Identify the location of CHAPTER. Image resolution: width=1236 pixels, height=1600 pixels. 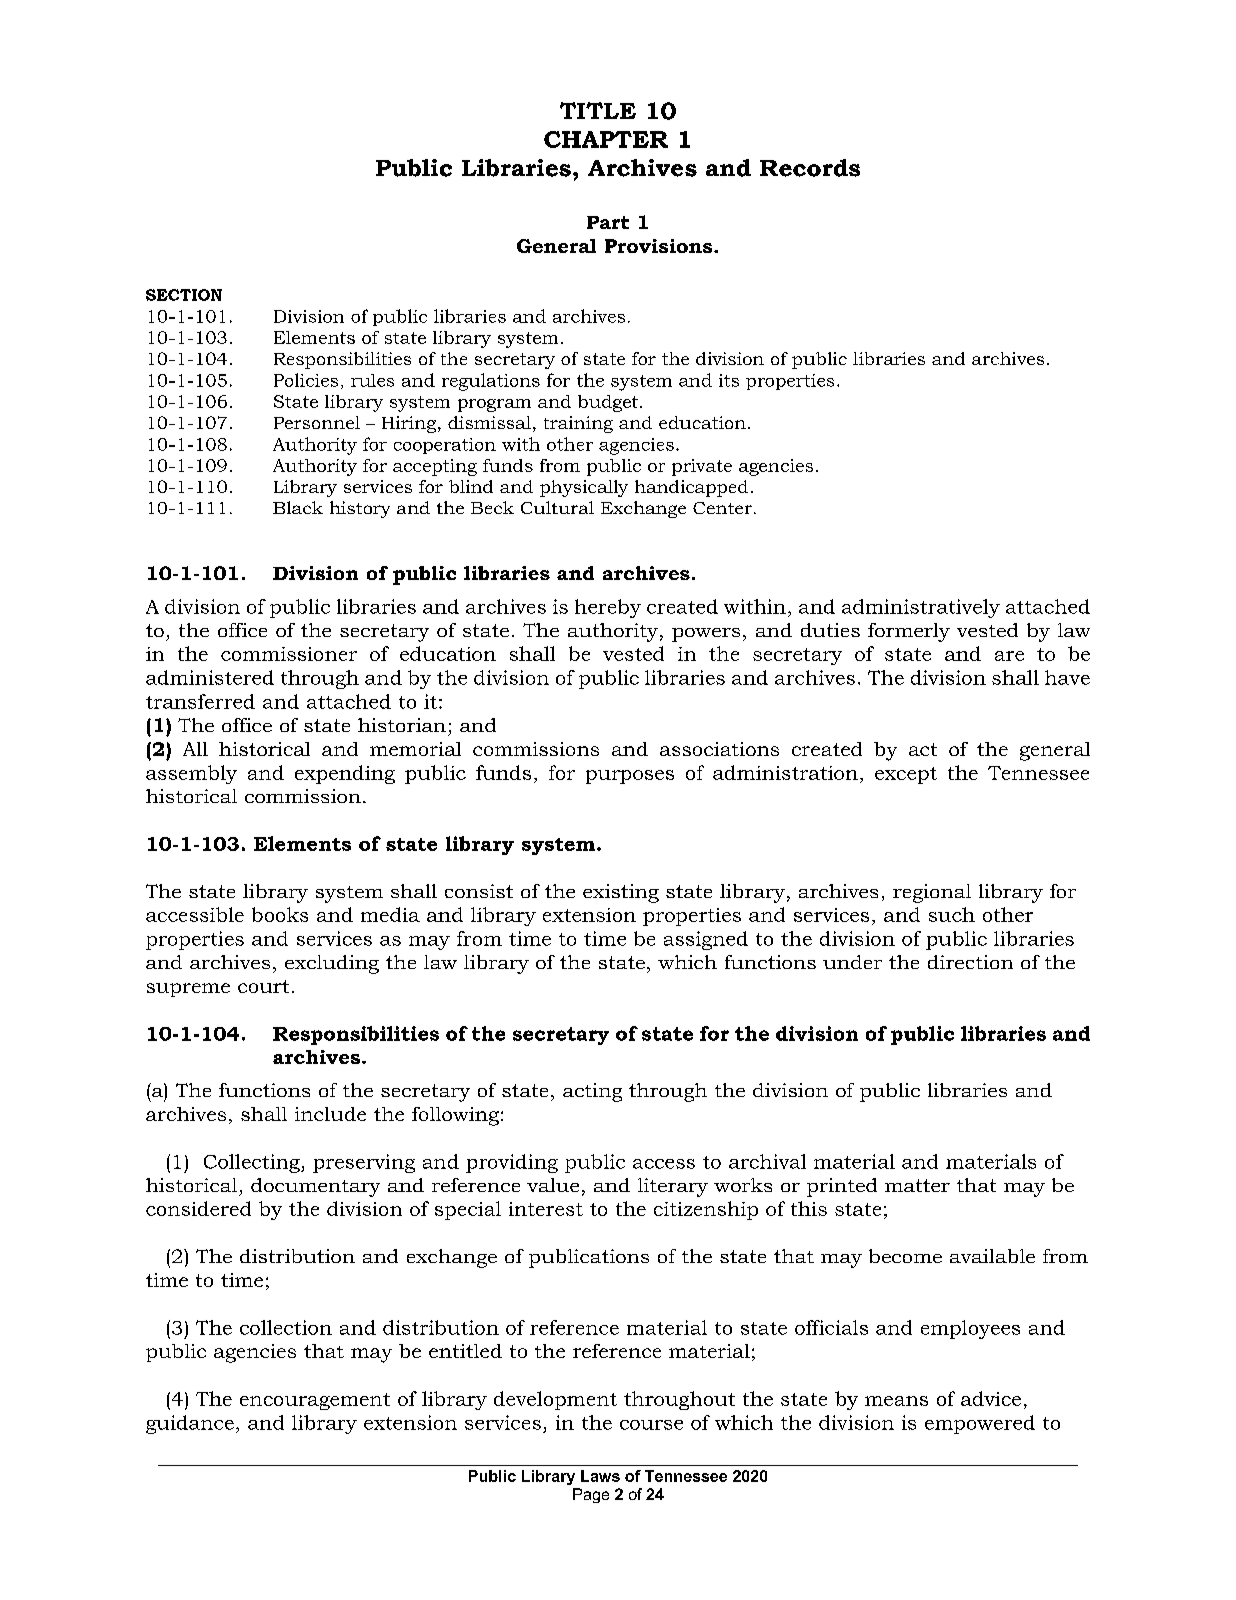
(606, 139).
